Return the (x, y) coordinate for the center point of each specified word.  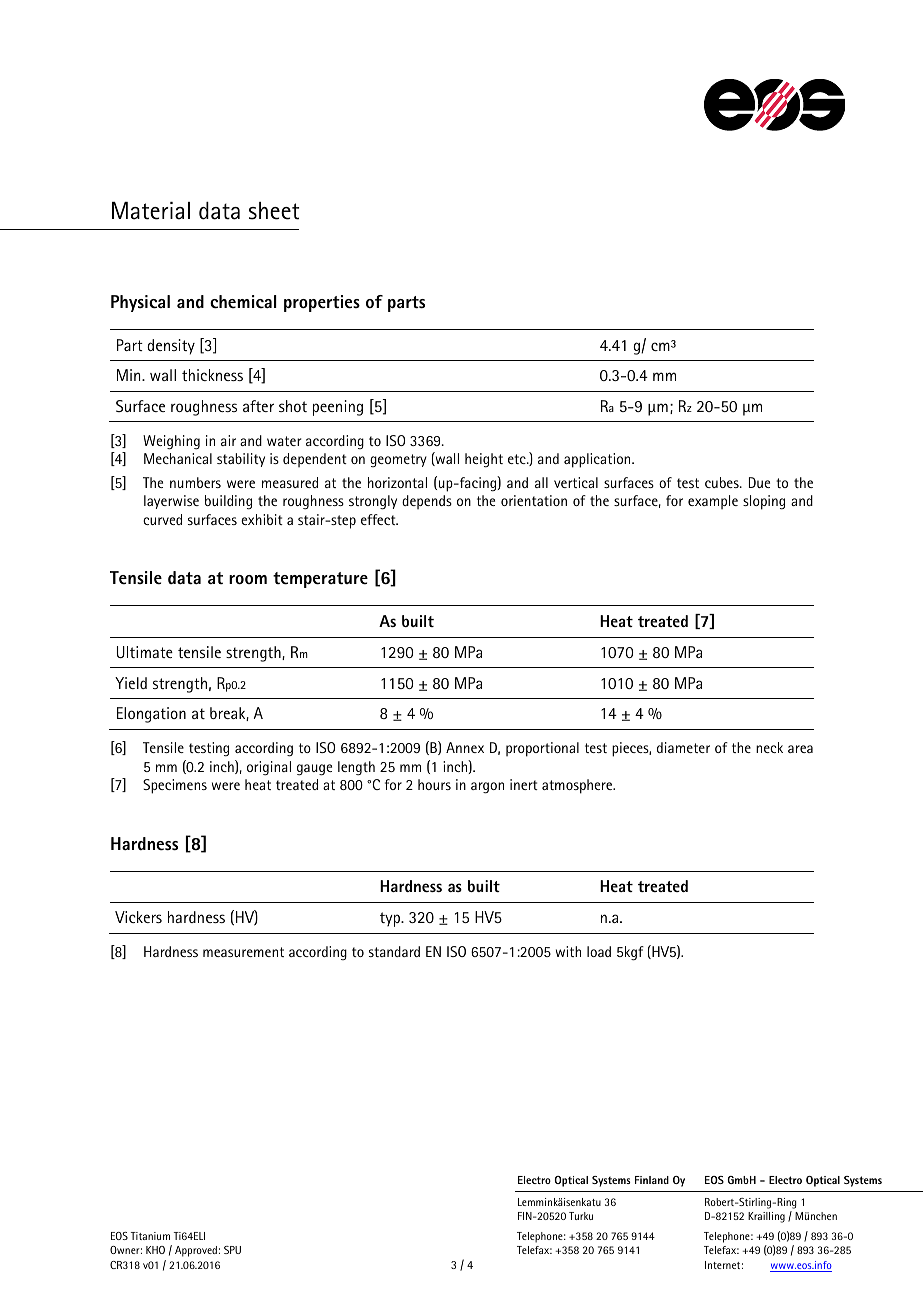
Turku (581, 1216)
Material (151, 211)
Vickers (138, 917)
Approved (196, 1251)
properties (322, 303)
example (713, 502)
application (598, 460)
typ (391, 919)
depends (427, 502)
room (248, 580)
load (599, 951)
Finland (652, 1180)
